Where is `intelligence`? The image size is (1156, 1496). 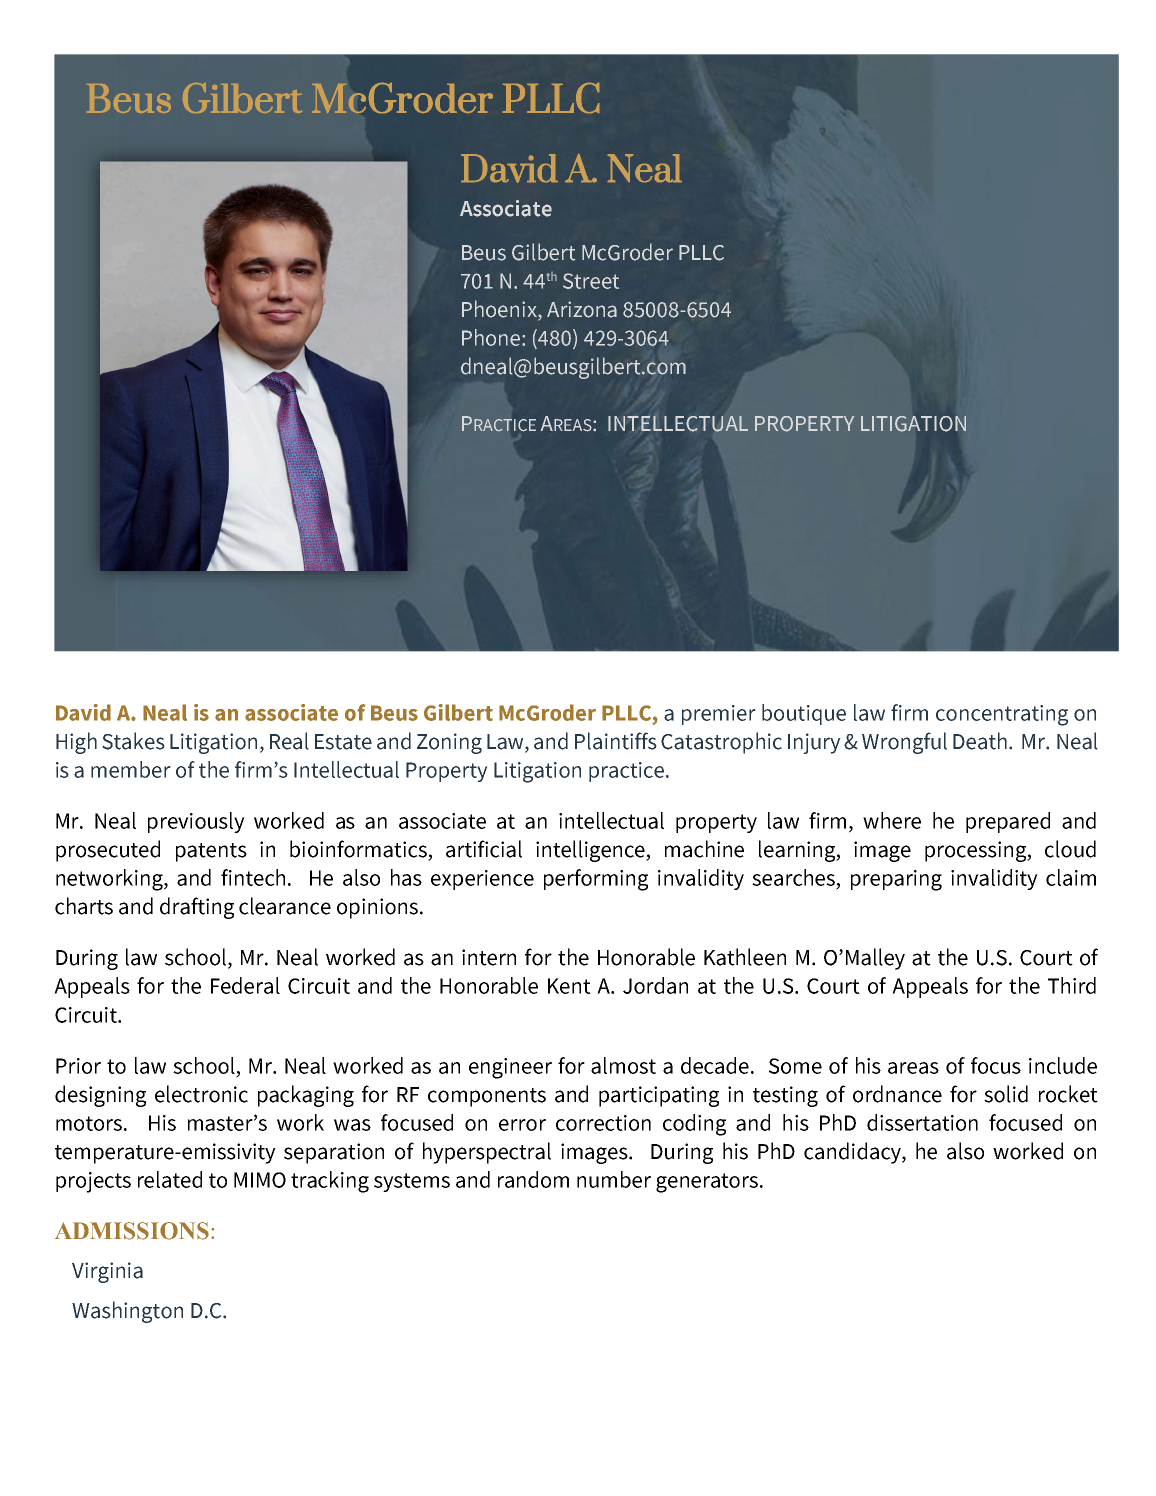 intelligence is located at coordinates (591, 851).
